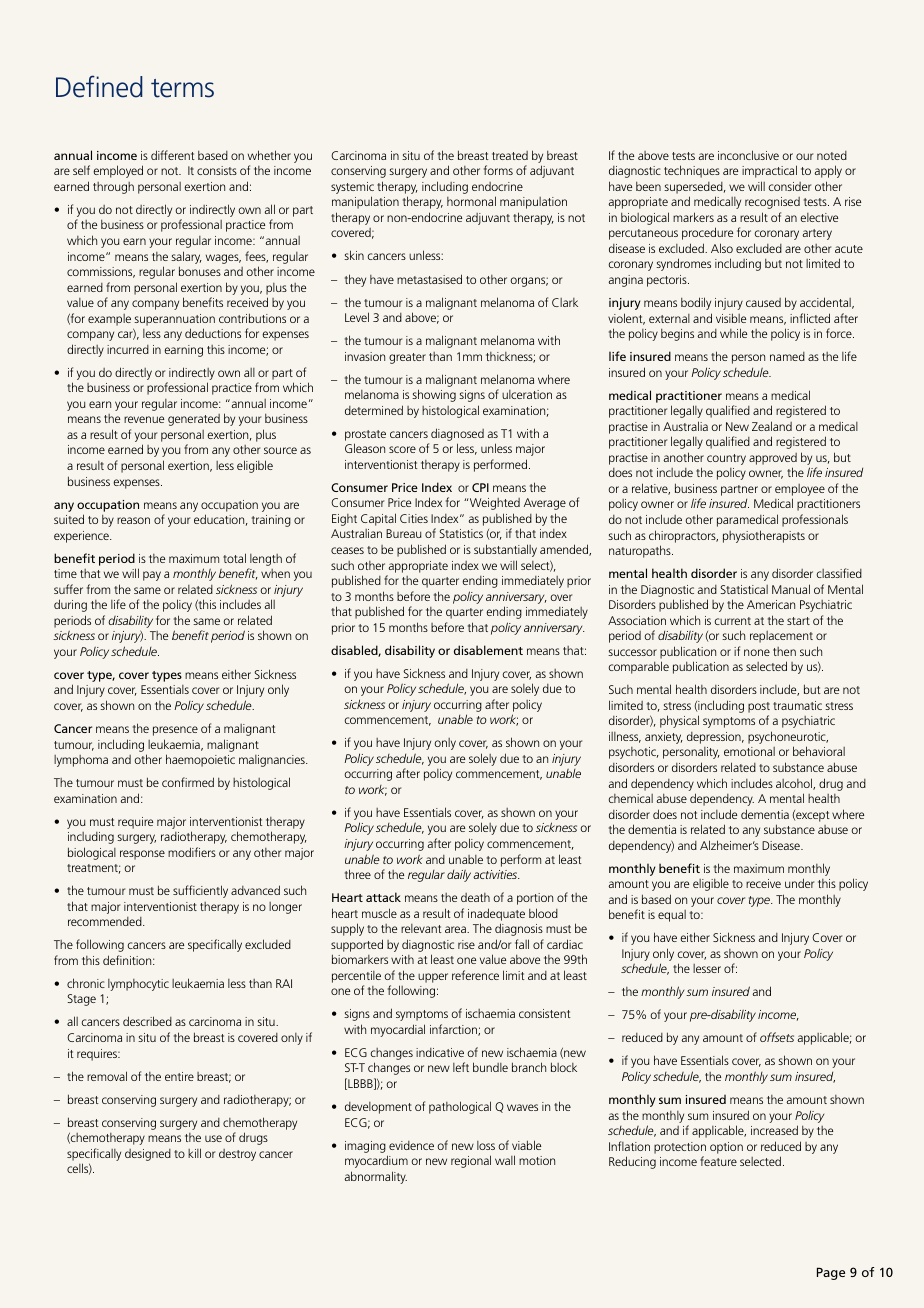  I want to click on different, so click(173, 155).
